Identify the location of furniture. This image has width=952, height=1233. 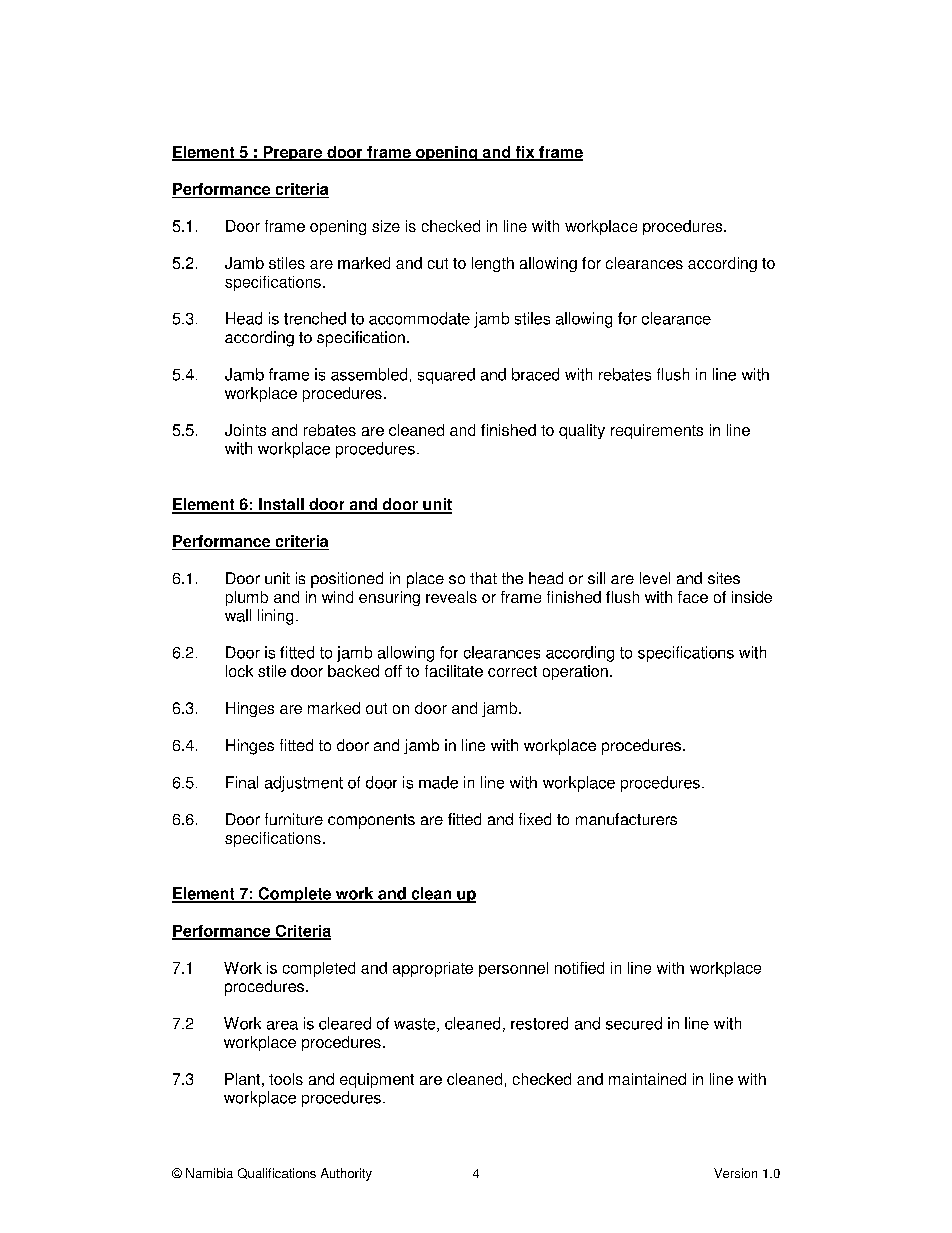
(294, 819).
